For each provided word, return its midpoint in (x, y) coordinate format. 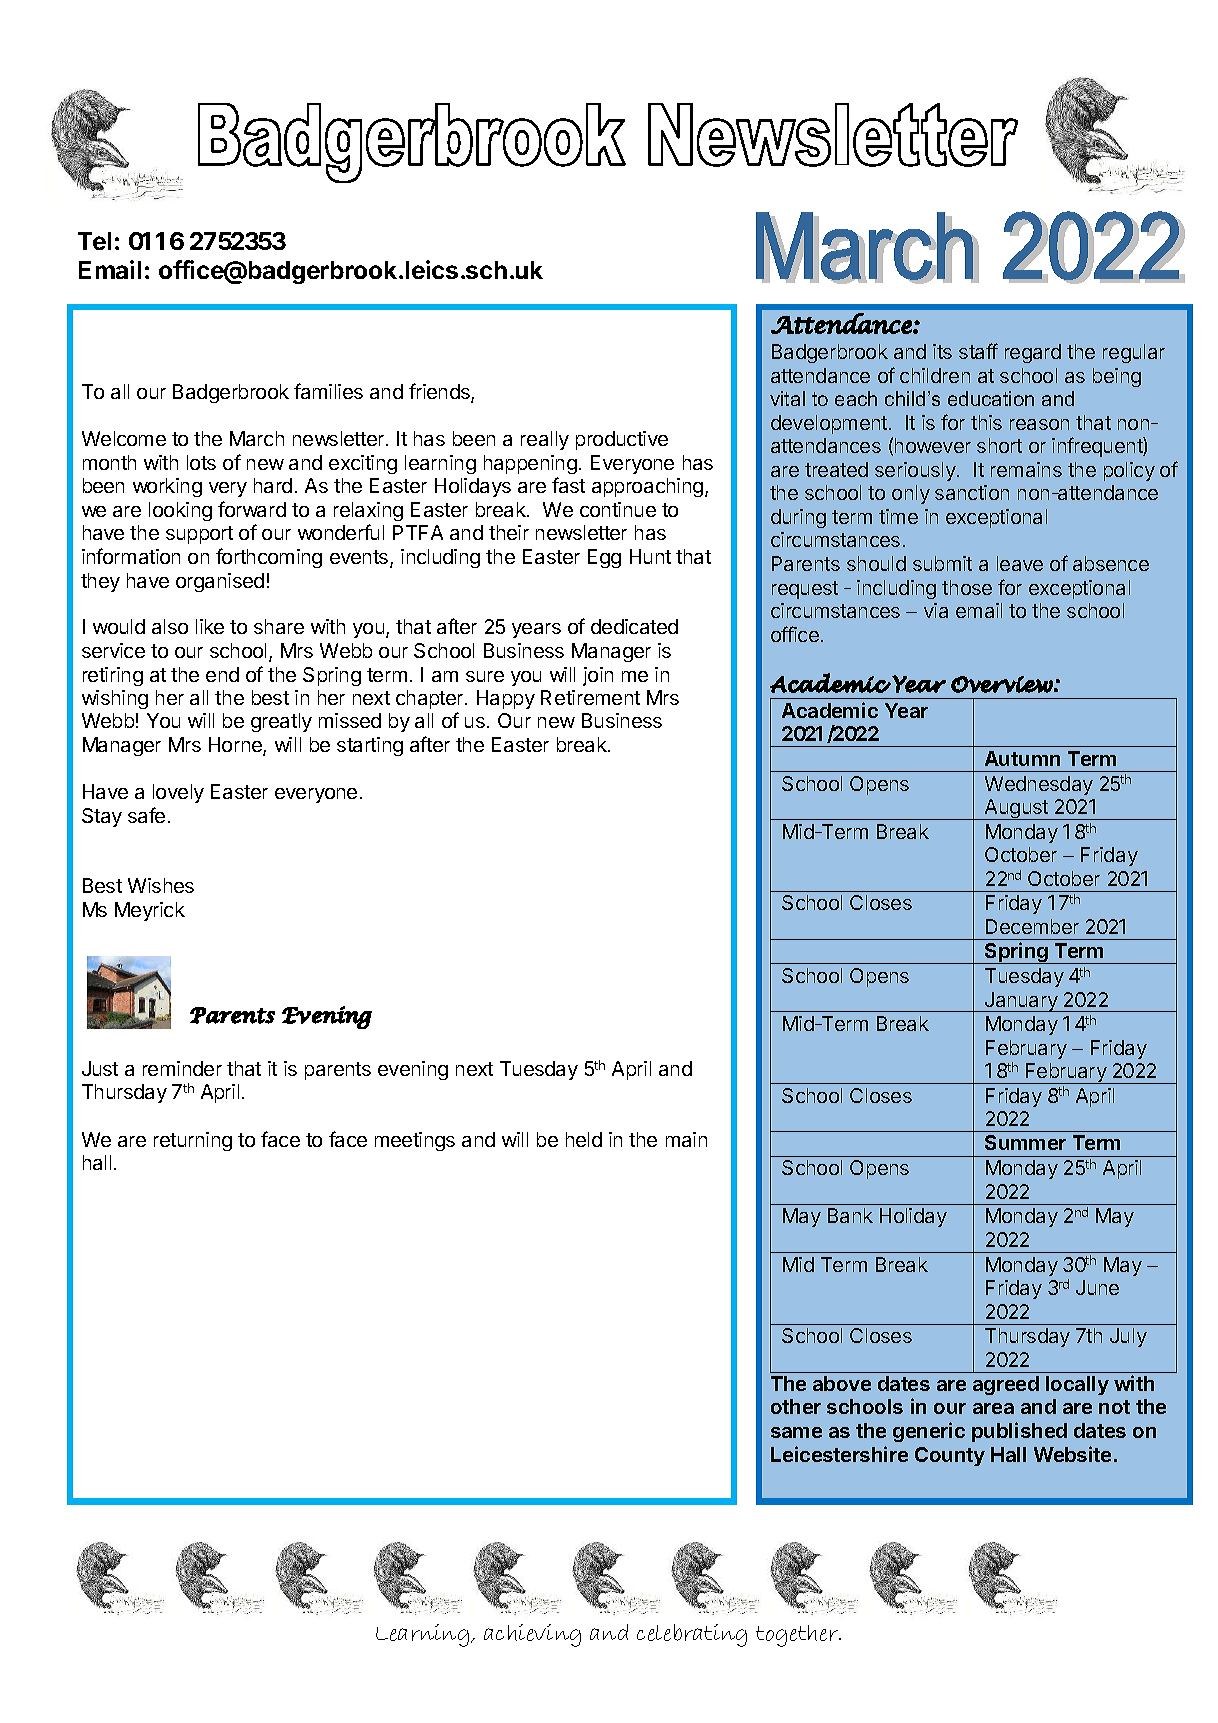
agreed (1006, 1385)
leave (1020, 563)
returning (193, 1141)
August (1016, 809)
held (584, 1139)
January (1021, 1002)
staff (978, 351)
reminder (182, 1068)
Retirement (590, 697)
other (796, 1406)
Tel (94, 241)
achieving (532, 1635)
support (199, 535)
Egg (604, 558)
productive (622, 440)
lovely (178, 793)
